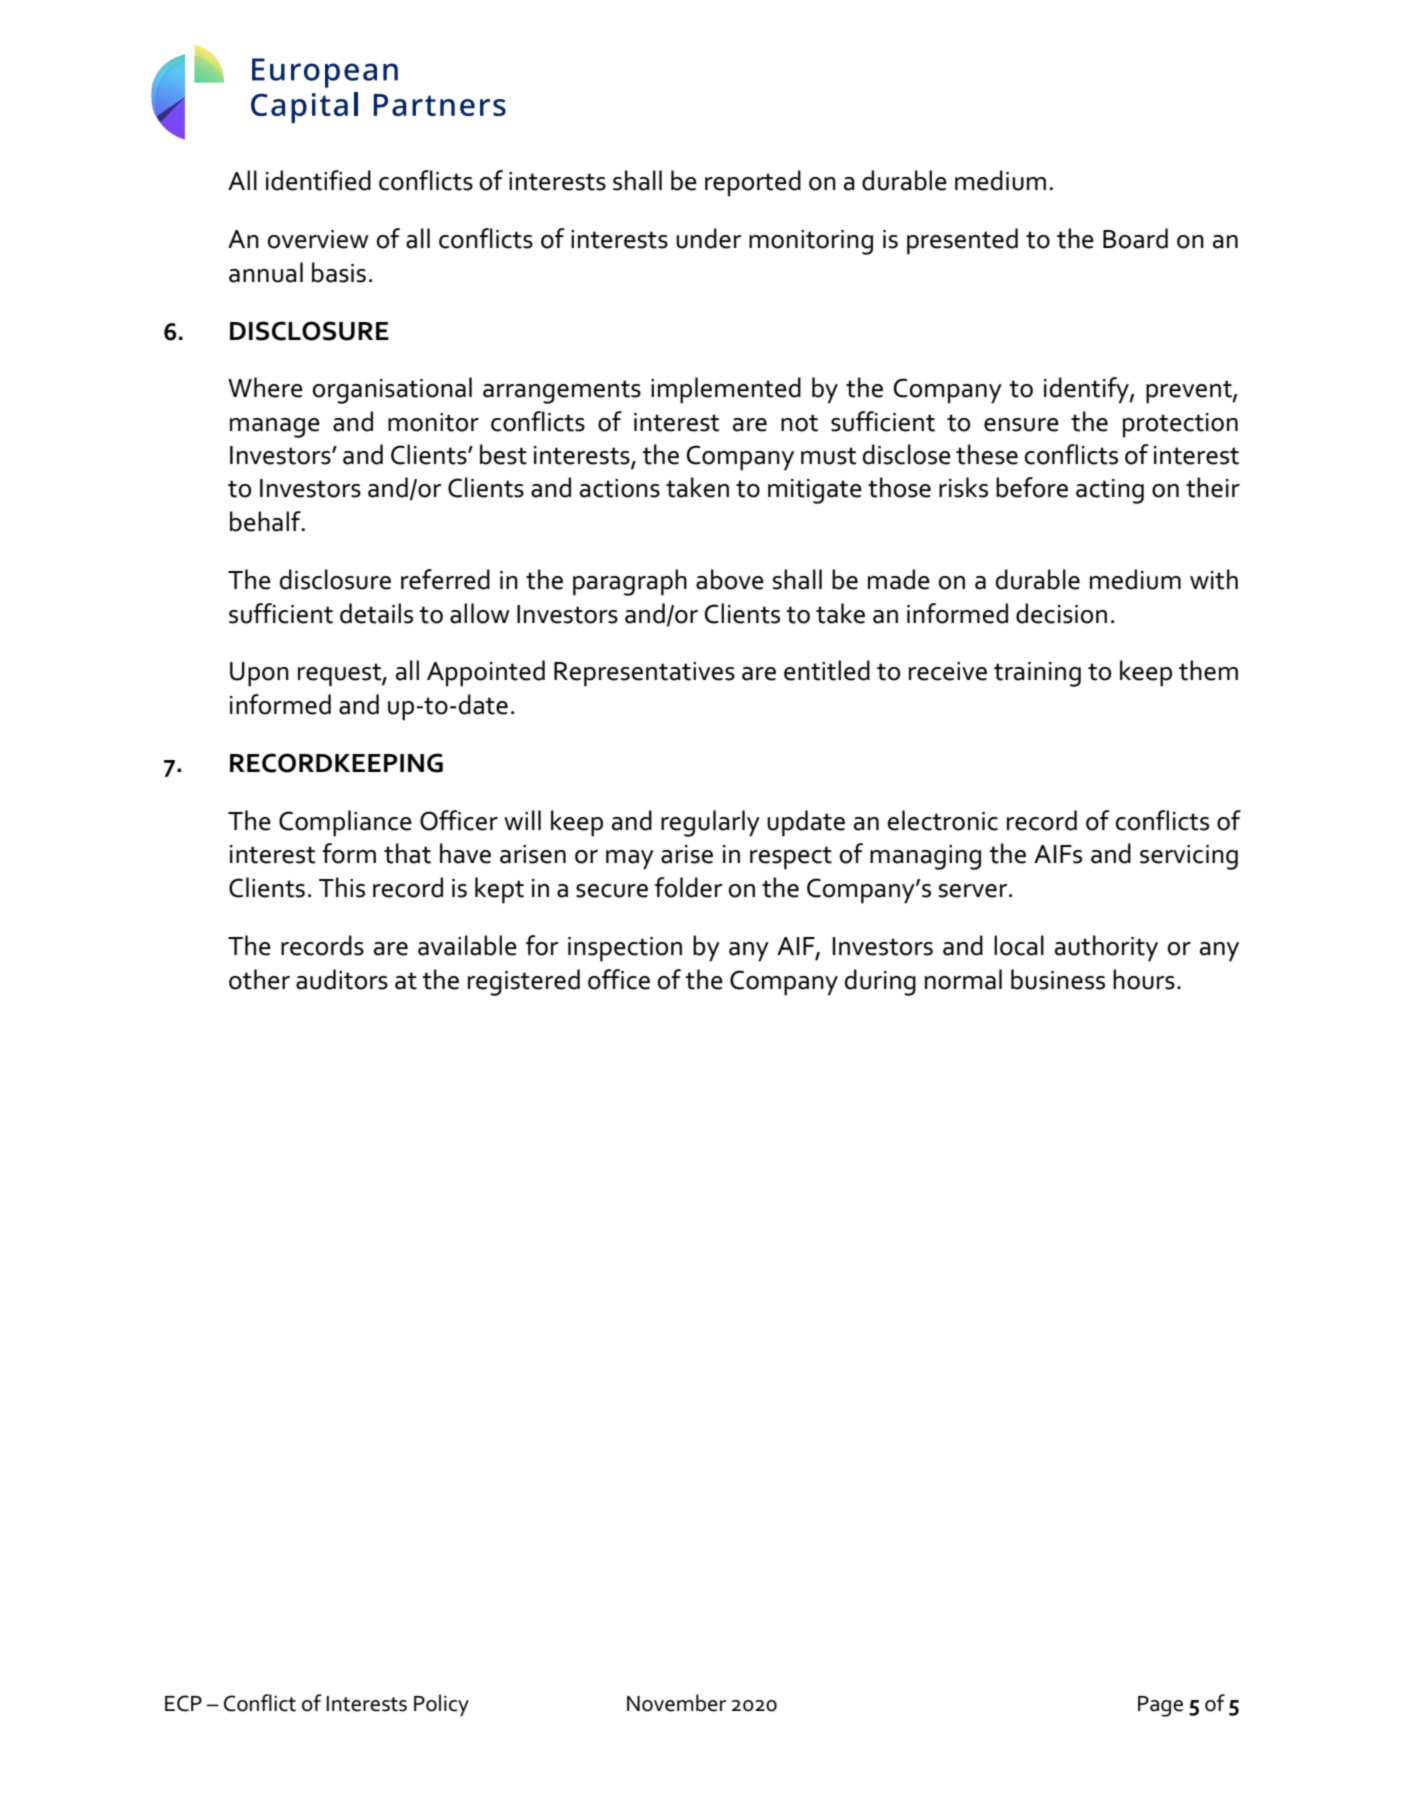 This document has height=1813, width=1401. I want to click on Representatives, so click(644, 674).
